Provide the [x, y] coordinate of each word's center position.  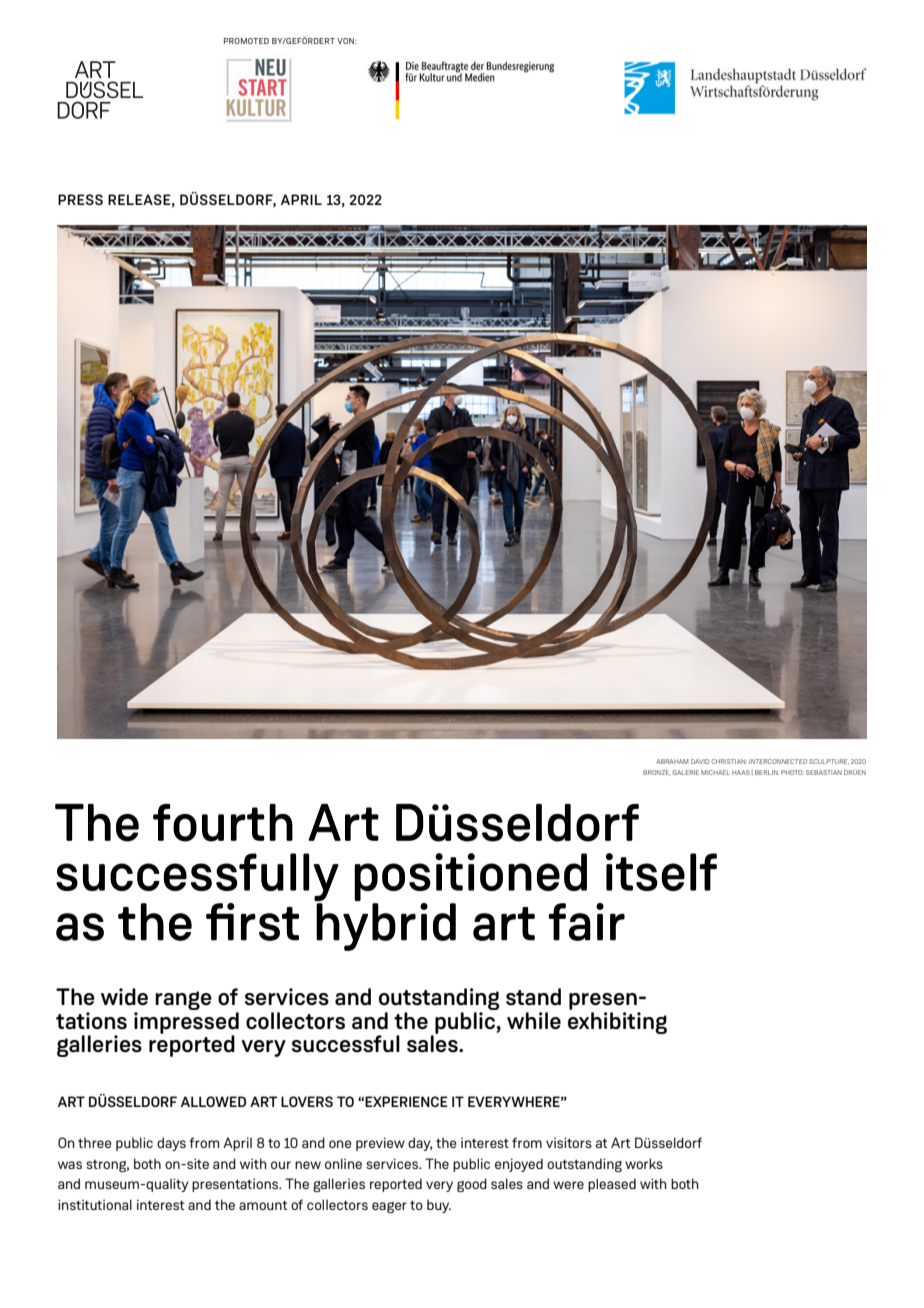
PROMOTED [246, 41]
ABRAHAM [672, 761]
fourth [223, 823]
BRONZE [656, 772]
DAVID [700, 761]
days [171, 1144]
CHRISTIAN [729, 761]
